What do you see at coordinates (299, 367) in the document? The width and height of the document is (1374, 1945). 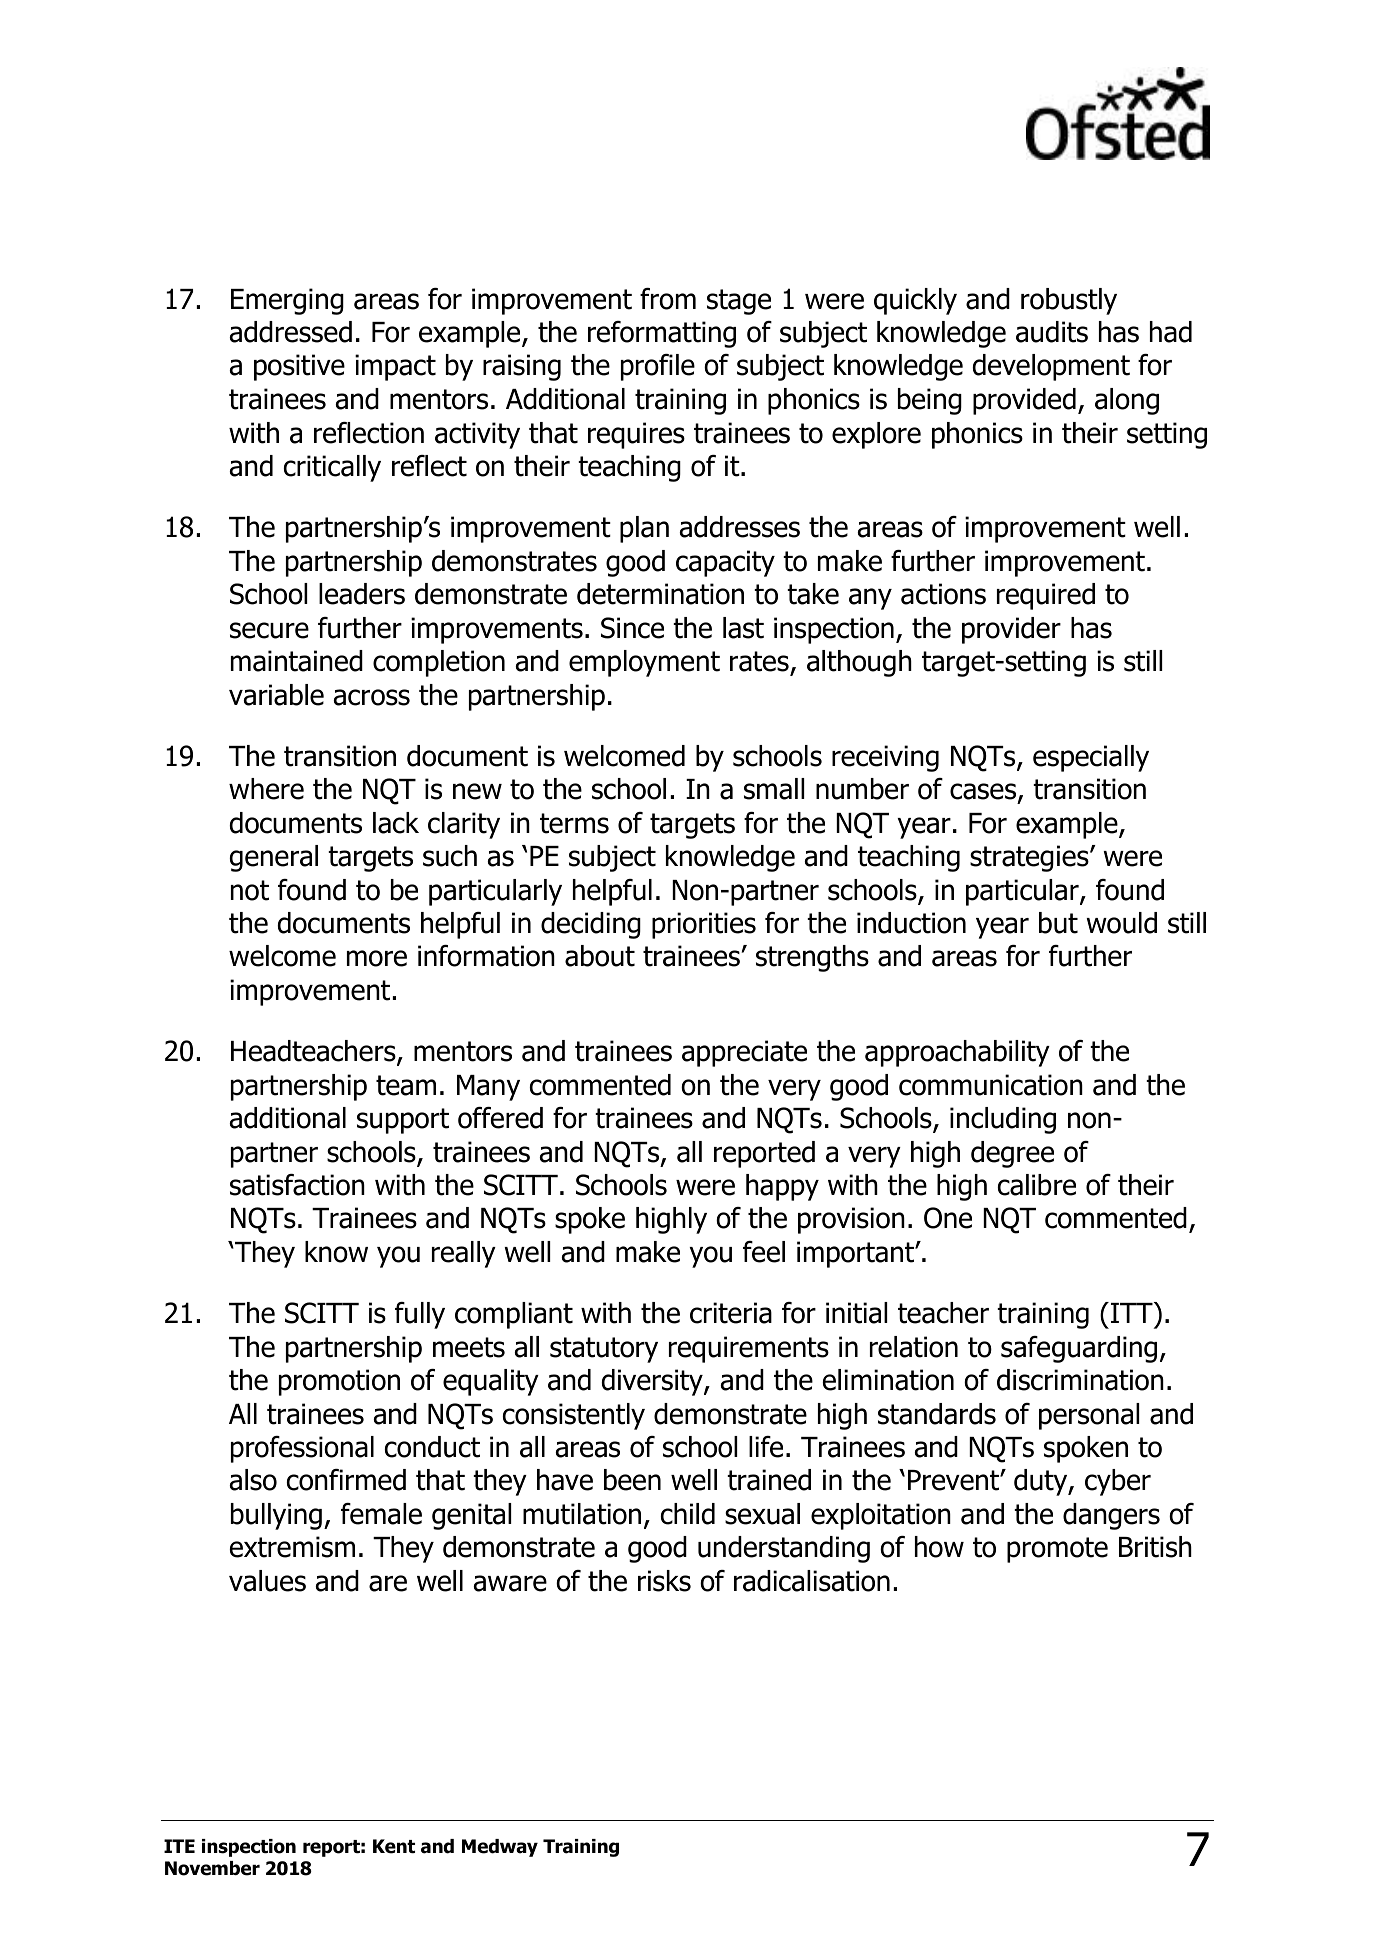 I see `positive` at bounding box center [299, 367].
